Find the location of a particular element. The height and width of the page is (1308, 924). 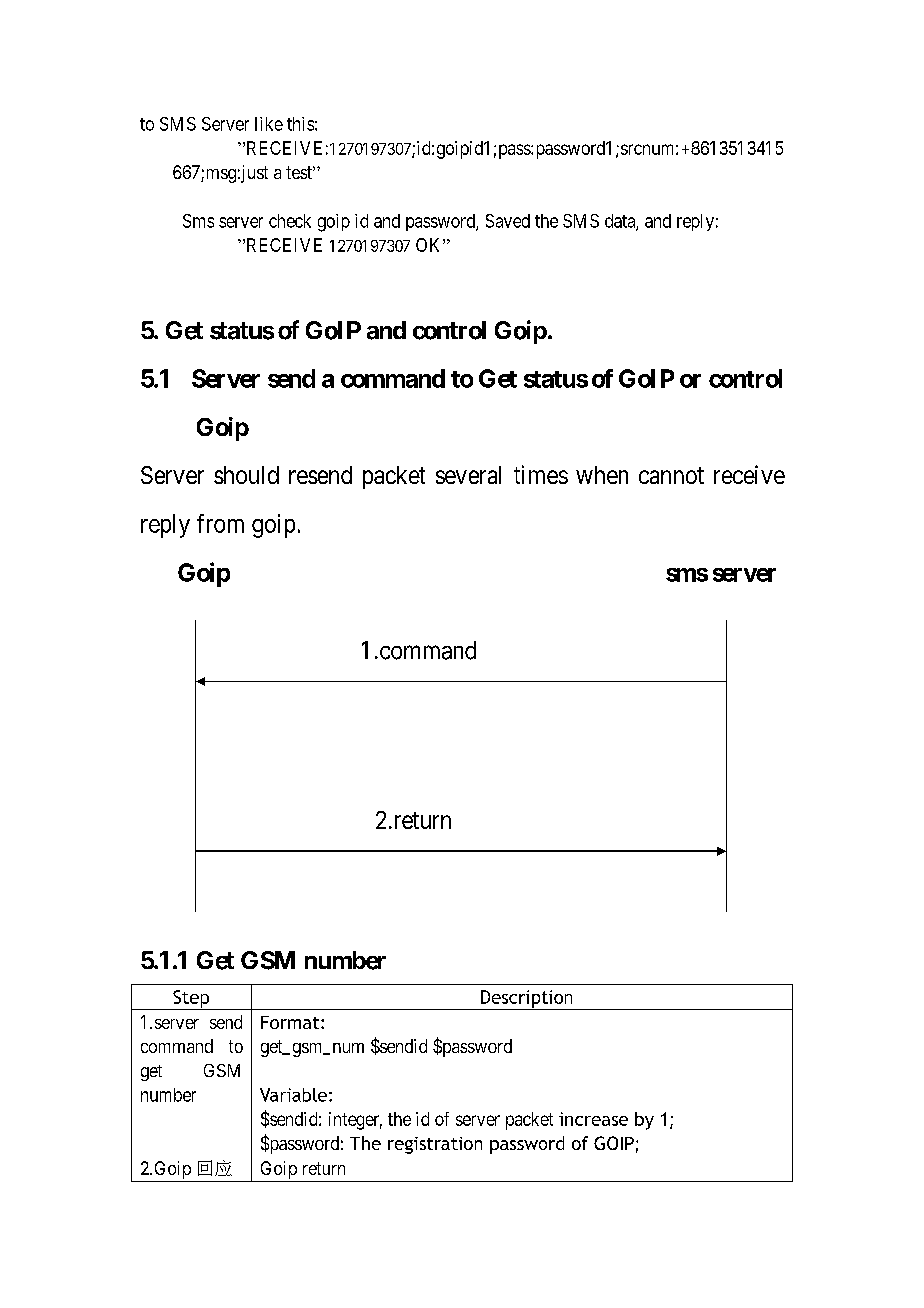

Saved is located at coordinates (508, 221).
